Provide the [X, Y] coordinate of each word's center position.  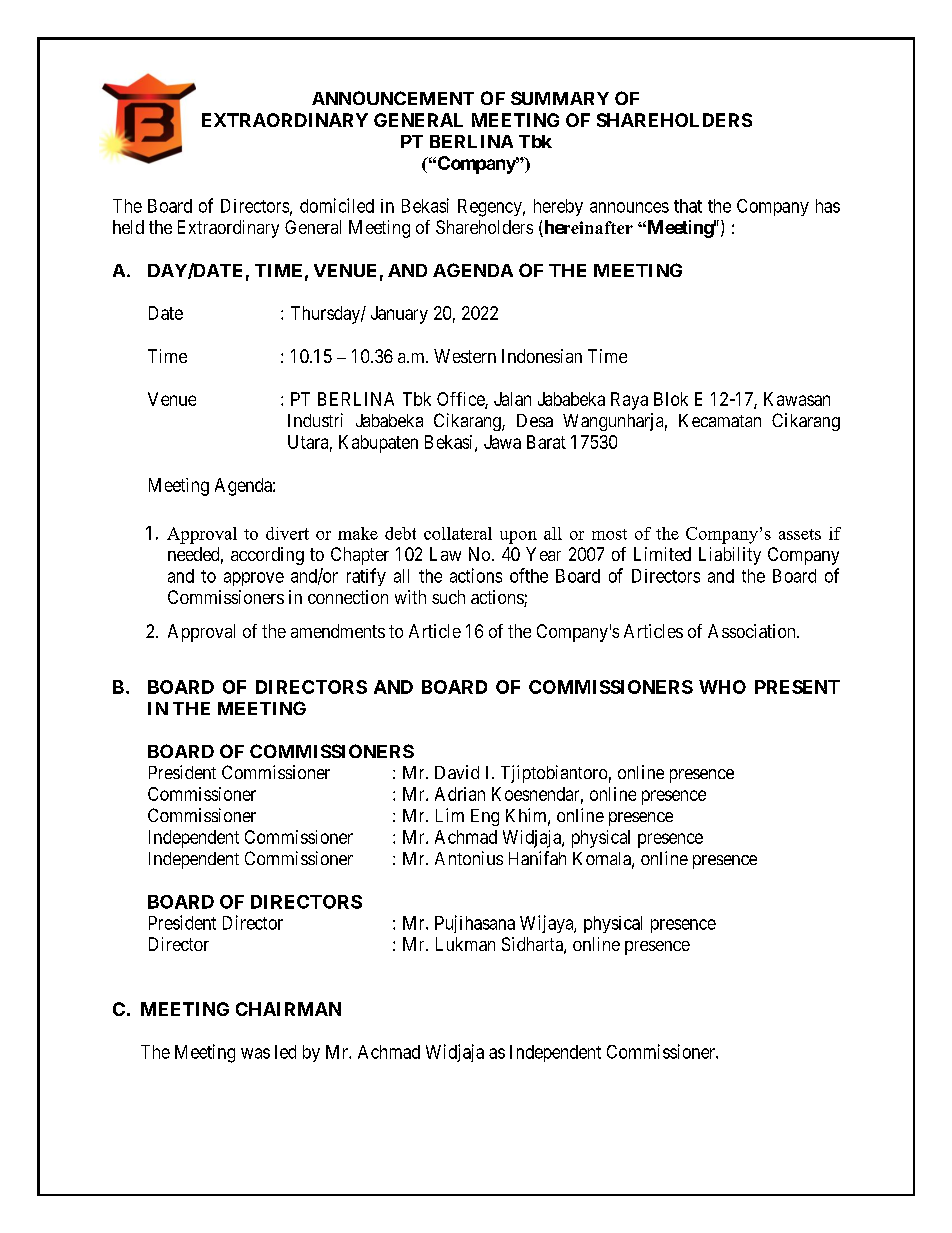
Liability [730, 556]
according [267, 556]
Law [445, 554]
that [688, 206]
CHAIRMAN [288, 1009]
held [128, 227]
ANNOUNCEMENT [393, 98]
